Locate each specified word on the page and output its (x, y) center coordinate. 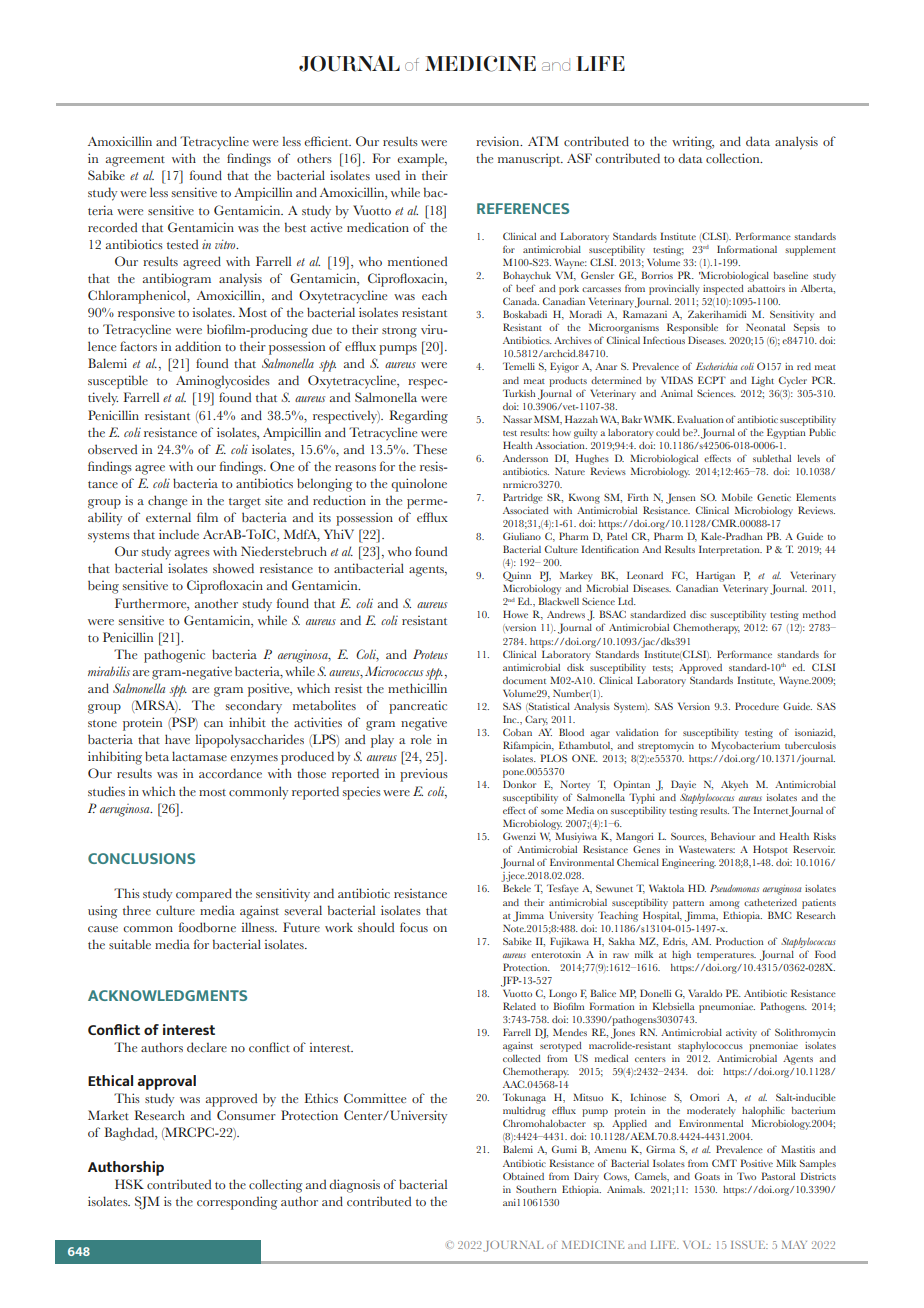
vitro (226, 244)
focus (414, 927)
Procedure (757, 706)
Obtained (523, 1176)
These (430, 449)
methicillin (417, 688)
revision (499, 141)
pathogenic (174, 656)
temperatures (726, 957)
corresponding (237, 1203)
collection (734, 158)
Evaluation (700, 419)
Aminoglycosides (223, 382)
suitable (130, 944)
